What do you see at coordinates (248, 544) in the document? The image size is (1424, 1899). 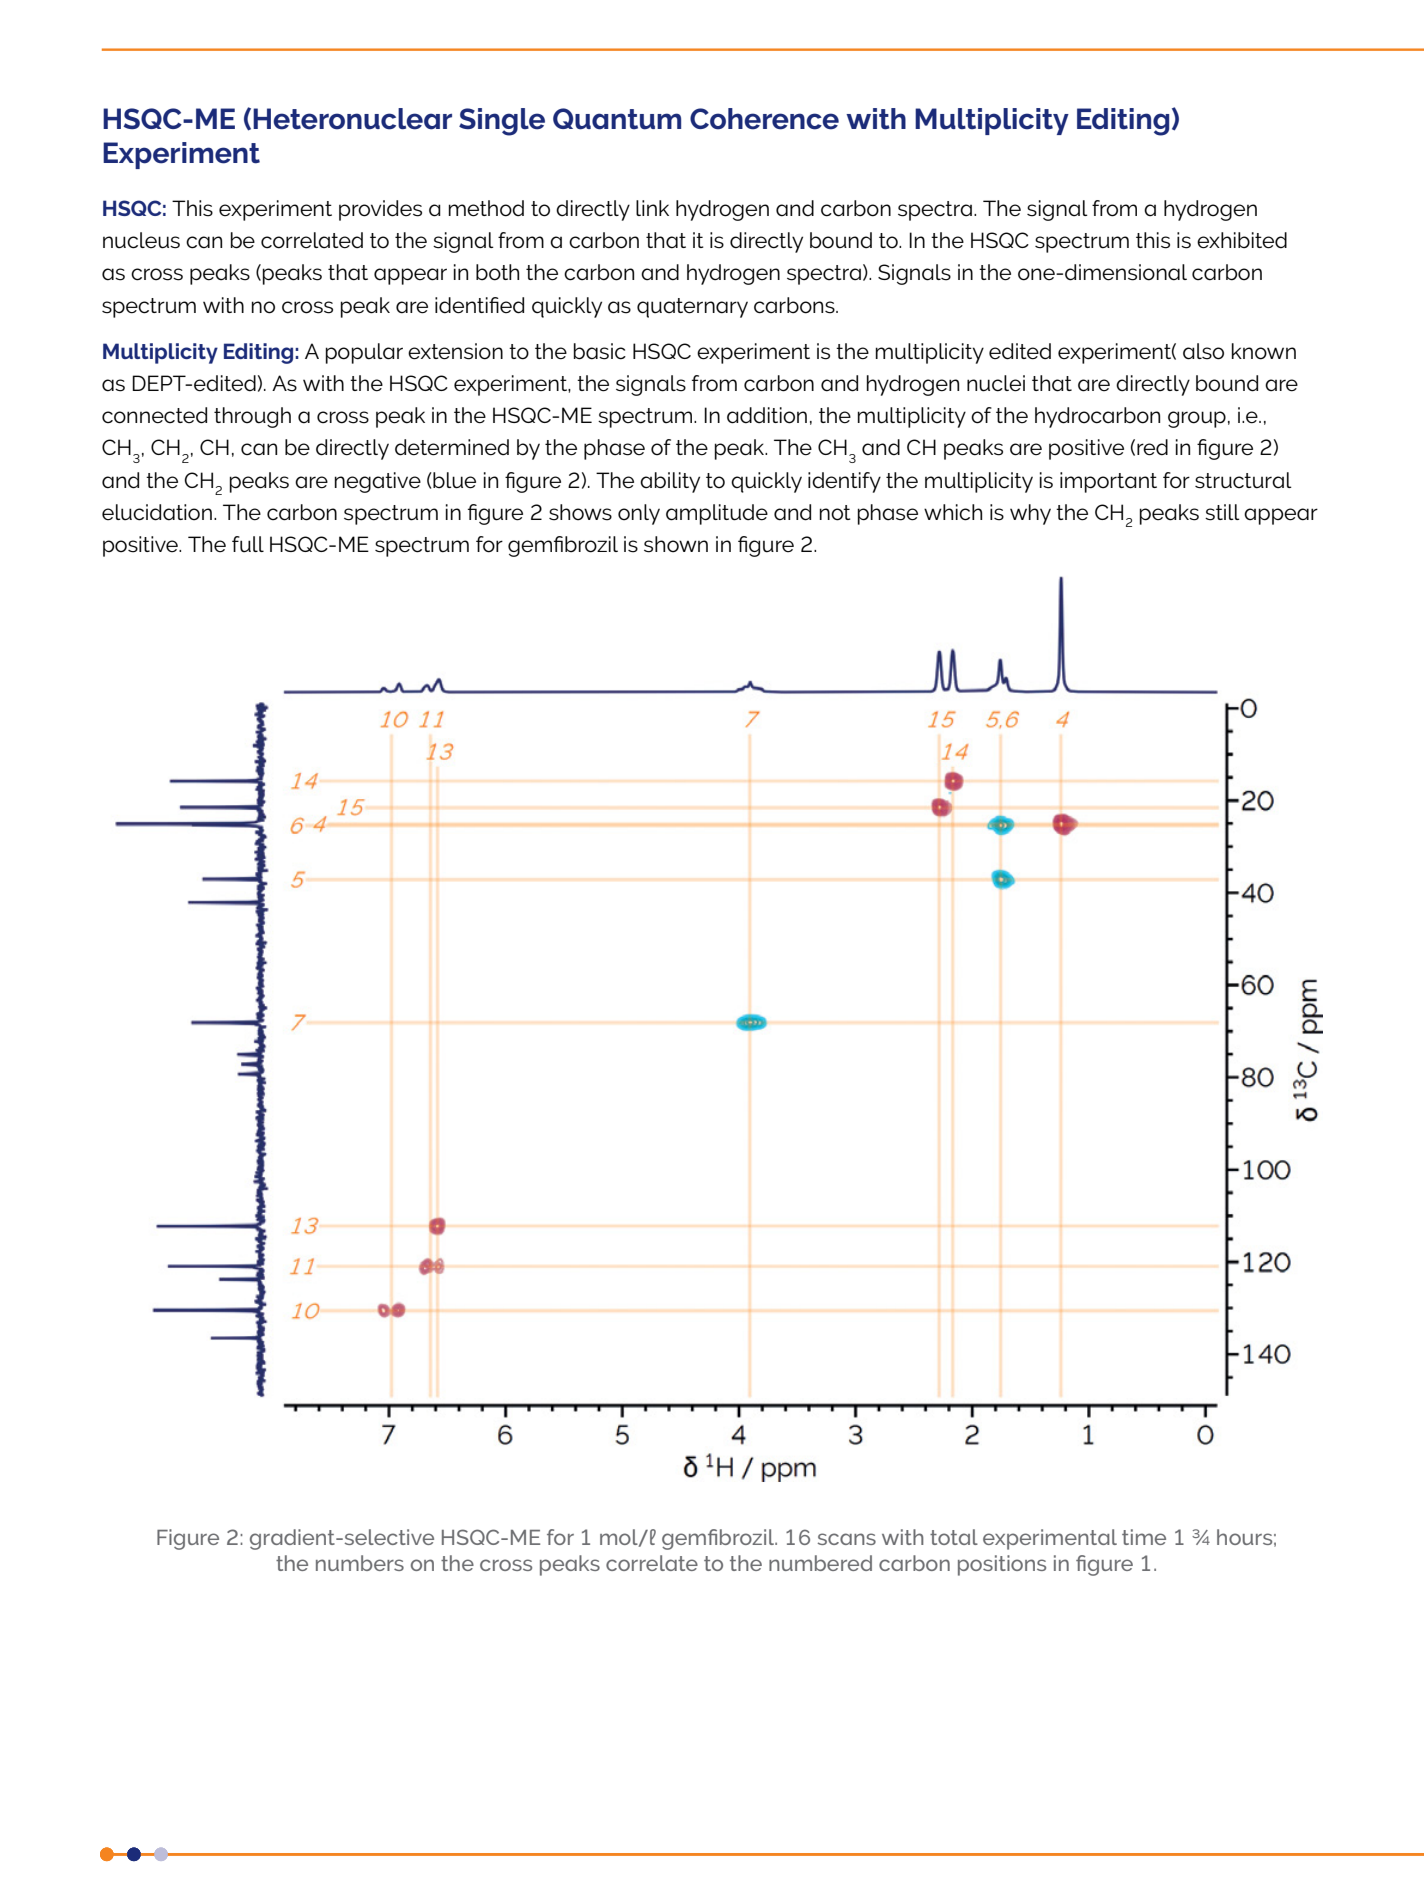 I see `full` at bounding box center [248, 544].
